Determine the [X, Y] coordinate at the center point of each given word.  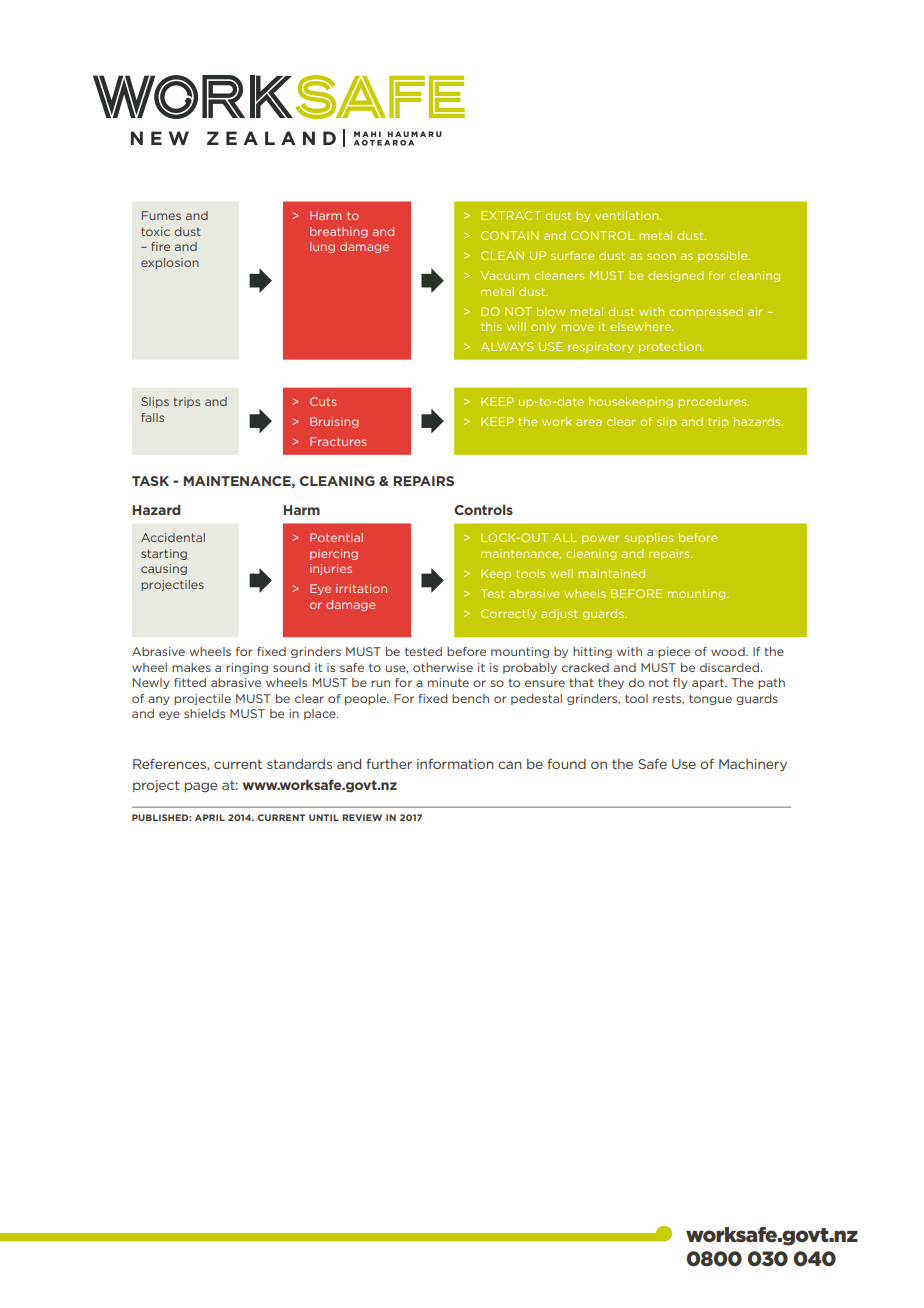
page [201, 787]
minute [448, 682]
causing [164, 569]
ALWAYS [507, 346]
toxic [155, 231]
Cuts [323, 401]
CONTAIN [510, 235]
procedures [713, 402]
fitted [190, 682]
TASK [150, 481]
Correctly [508, 614]
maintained [611, 573]
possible [724, 256]
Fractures [338, 441]
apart [709, 683]
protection [671, 347]
